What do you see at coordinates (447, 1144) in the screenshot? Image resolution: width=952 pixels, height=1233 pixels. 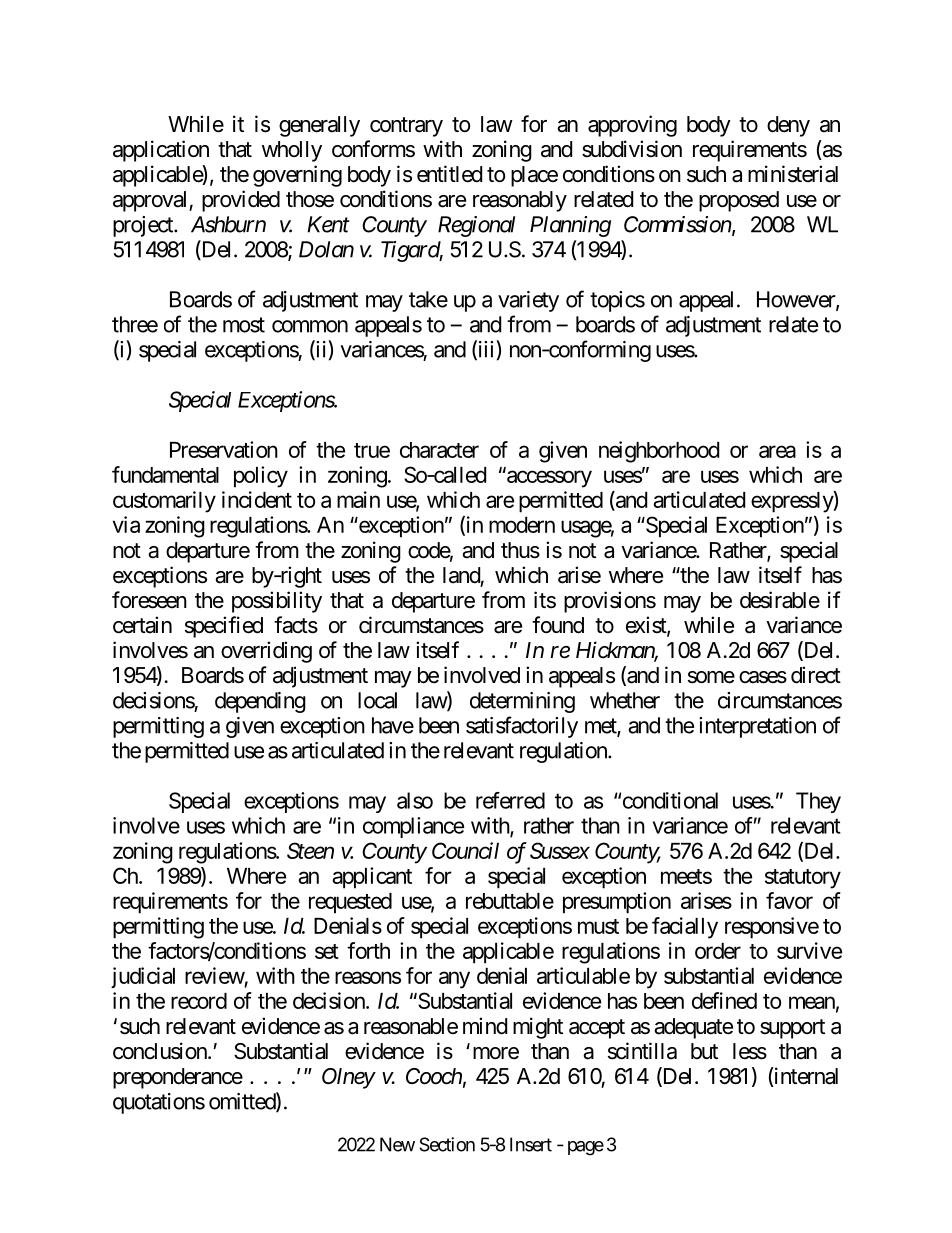 I see `Section` at bounding box center [447, 1144].
